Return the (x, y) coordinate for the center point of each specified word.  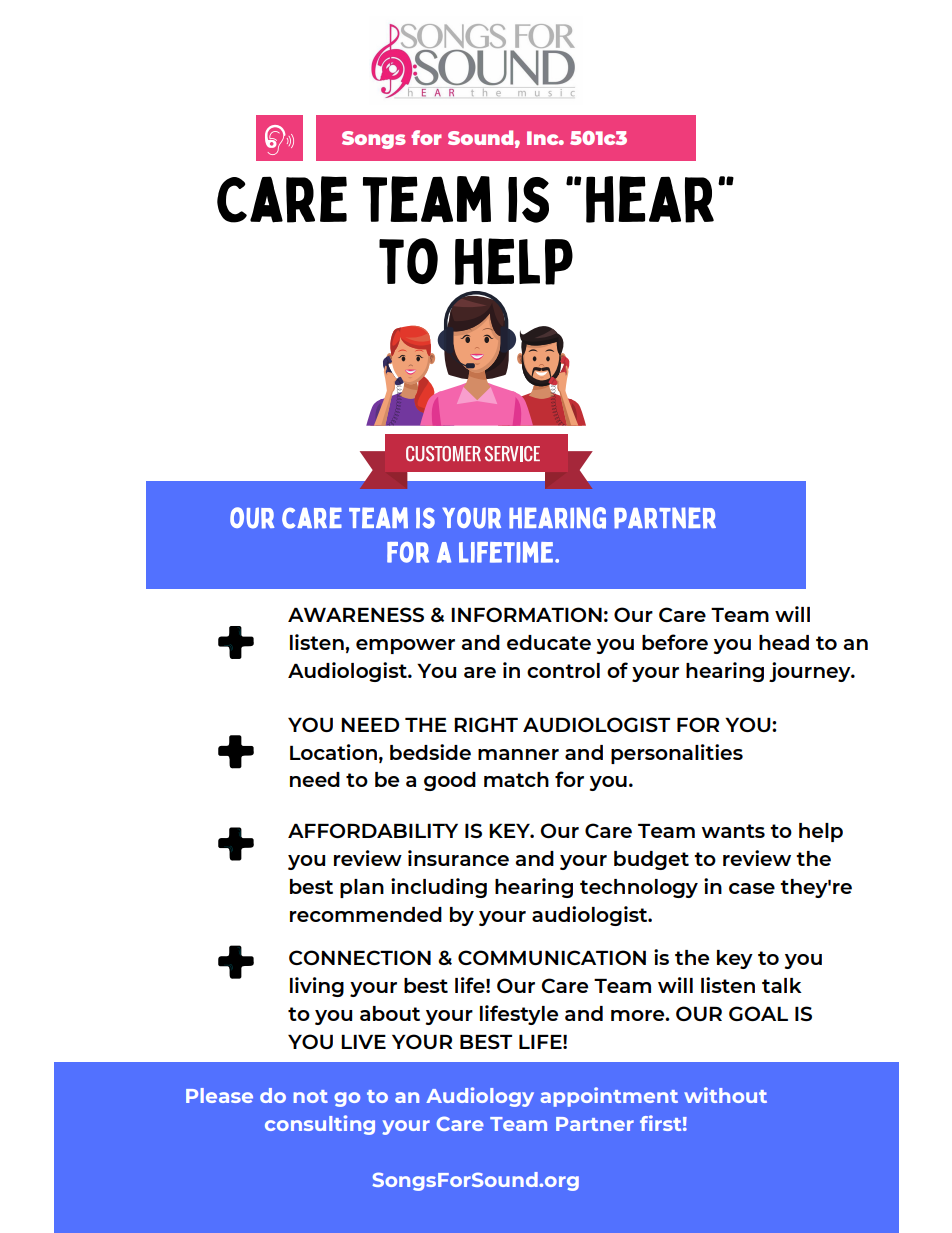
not (311, 1096)
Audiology (480, 1097)
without (725, 1095)
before (675, 642)
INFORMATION (526, 614)
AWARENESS (356, 614)
